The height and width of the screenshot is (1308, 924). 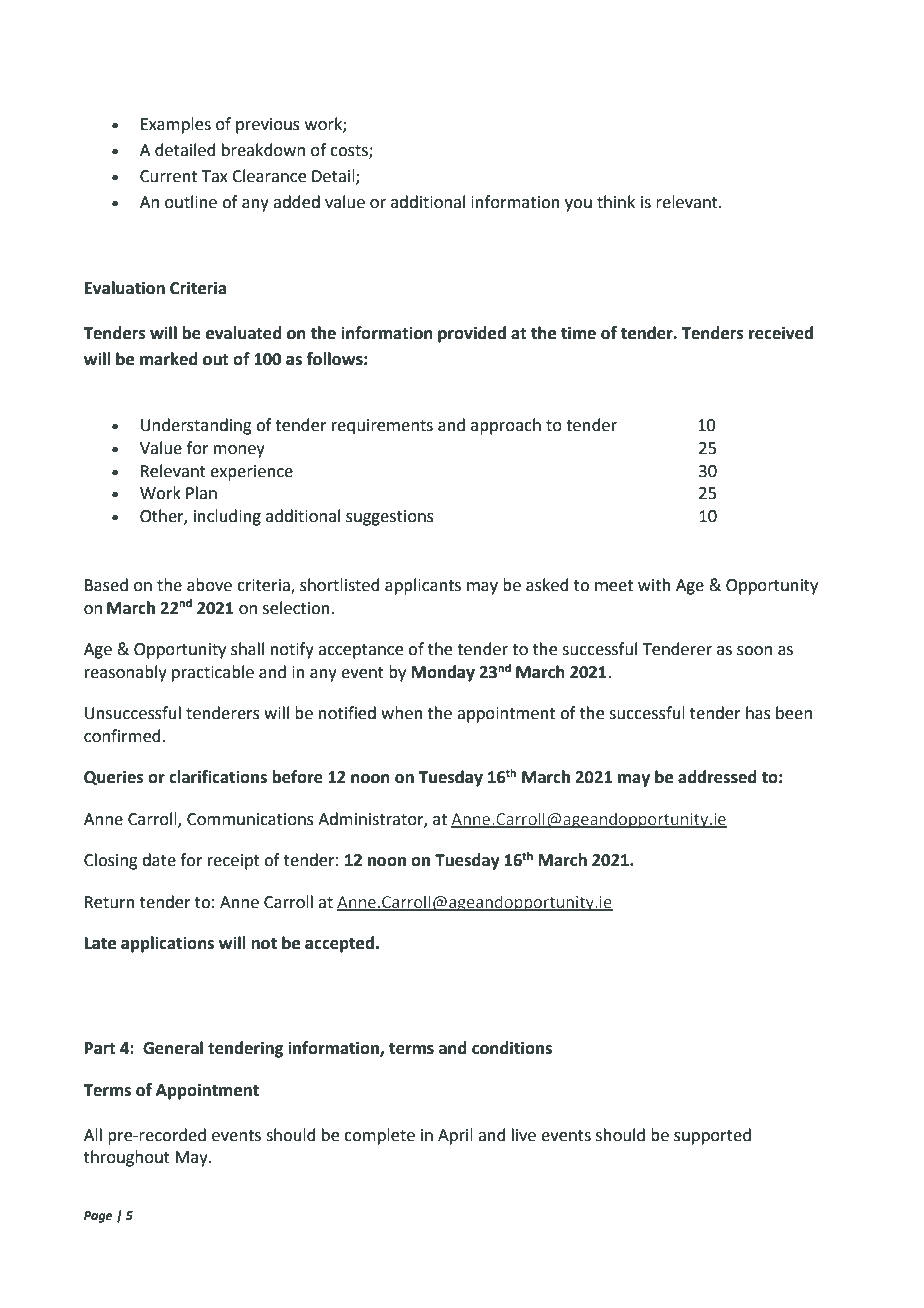 What do you see at coordinates (754, 651) in the screenshot?
I see `soon` at bounding box center [754, 651].
